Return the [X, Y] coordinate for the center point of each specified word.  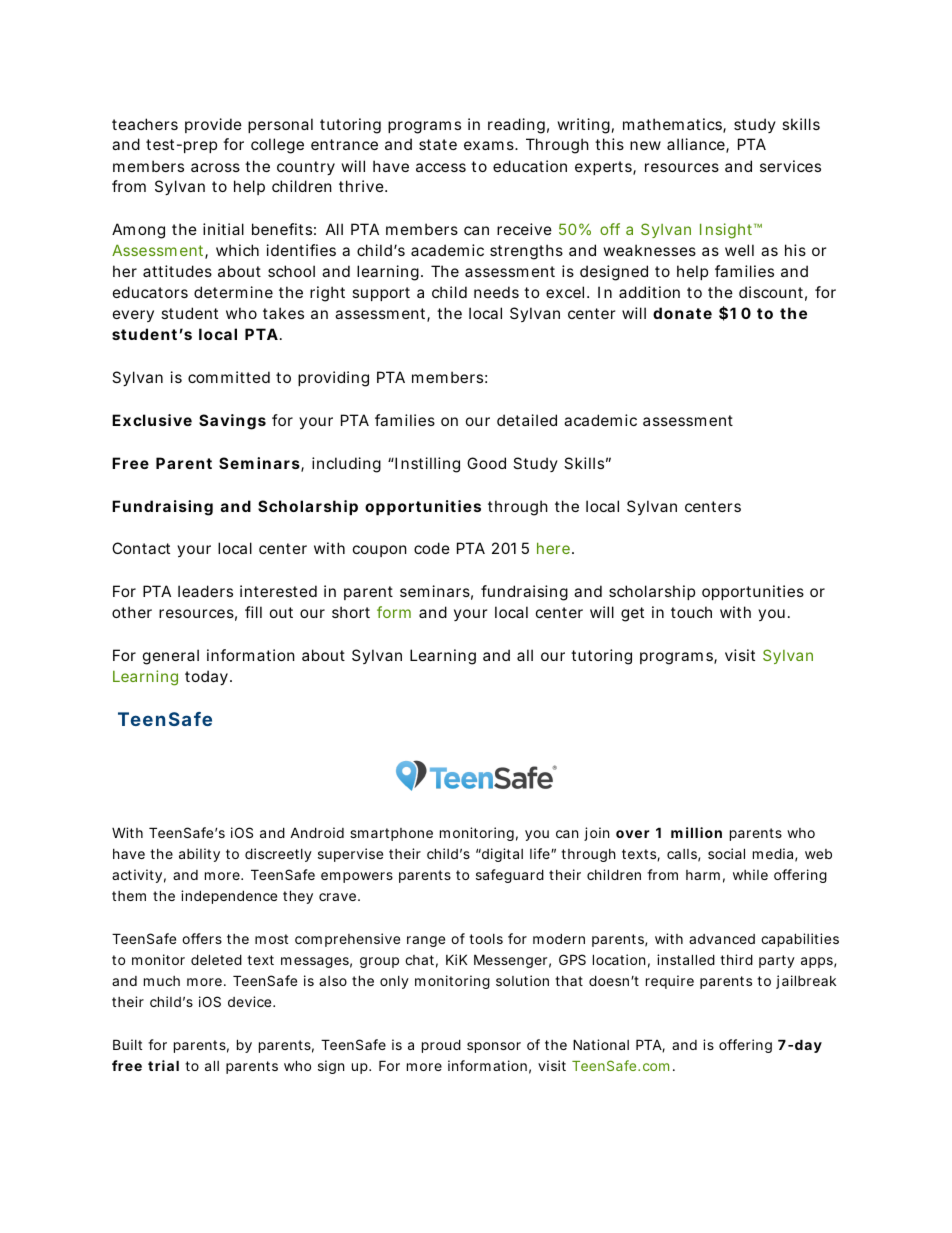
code [432, 548]
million [696, 832]
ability [199, 855]
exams [490, 145]
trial [163, 1065]
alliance [696, 144]
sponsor [494, 1047]
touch [691, 612]
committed [229, 377]
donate [682, 313]
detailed [527, 420]
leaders [205, 591]
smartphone [391, 834]
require [670, 982]
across [215, 167]
